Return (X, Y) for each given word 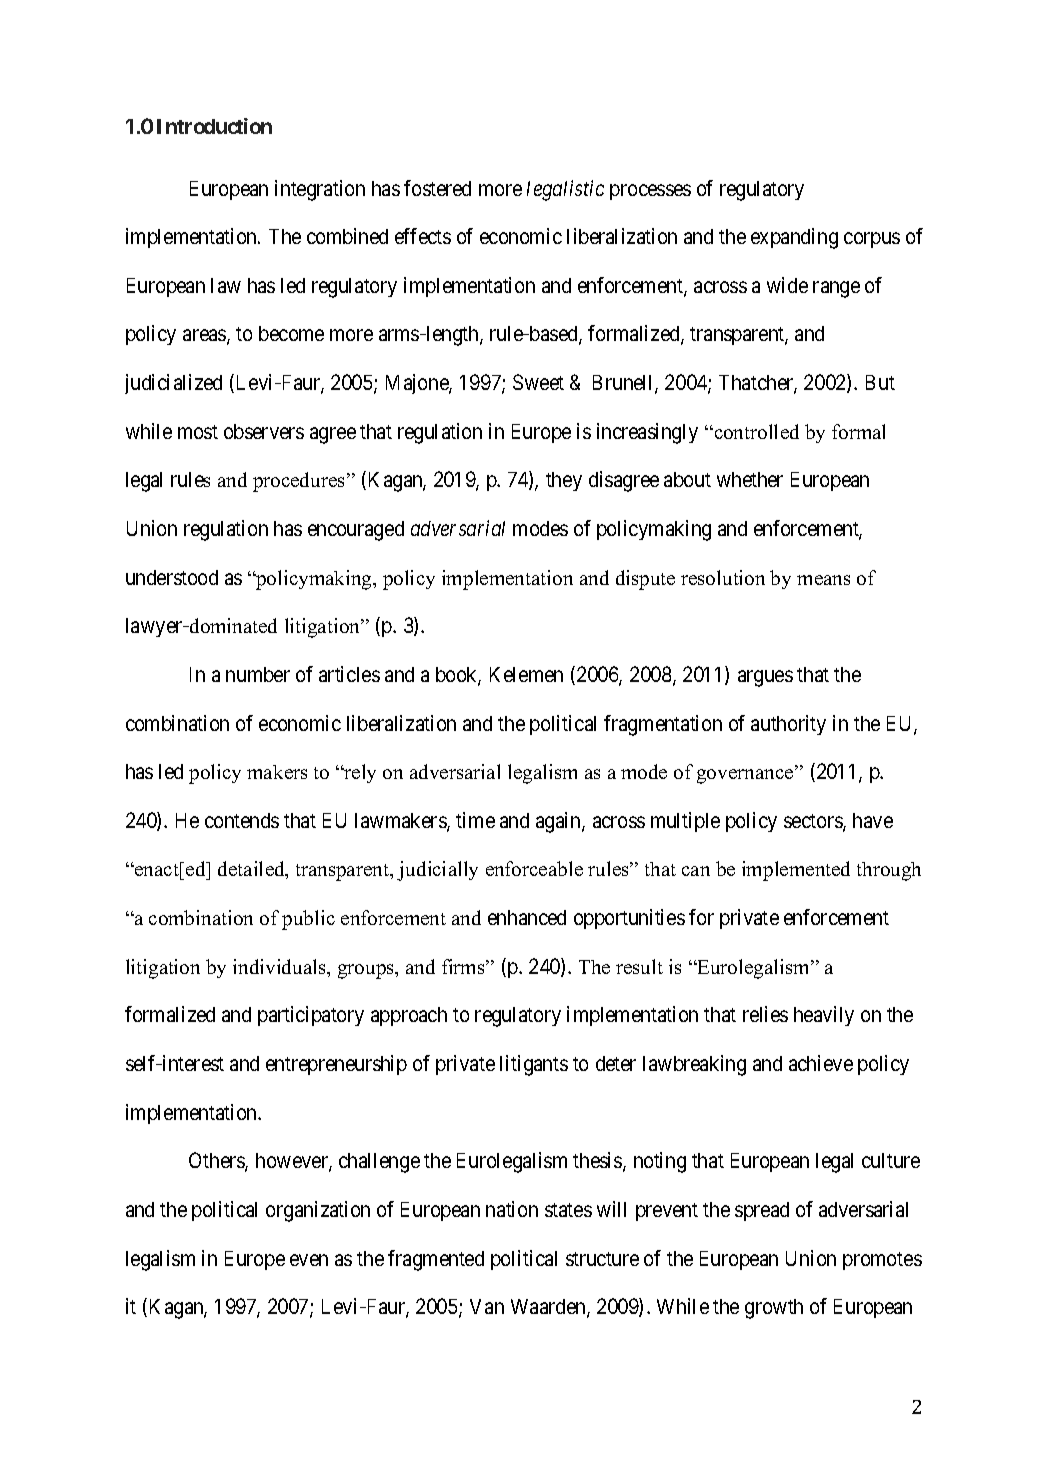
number (258, 674)
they (564, 481)
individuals (280, 966)
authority (788, 725)
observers (264, 431)
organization (318, 1211)
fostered (437, 188)
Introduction (214, 126)
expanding (794, 238)
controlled (755, 431)
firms (464, 966)
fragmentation (663, 725)
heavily (824, 1016)
